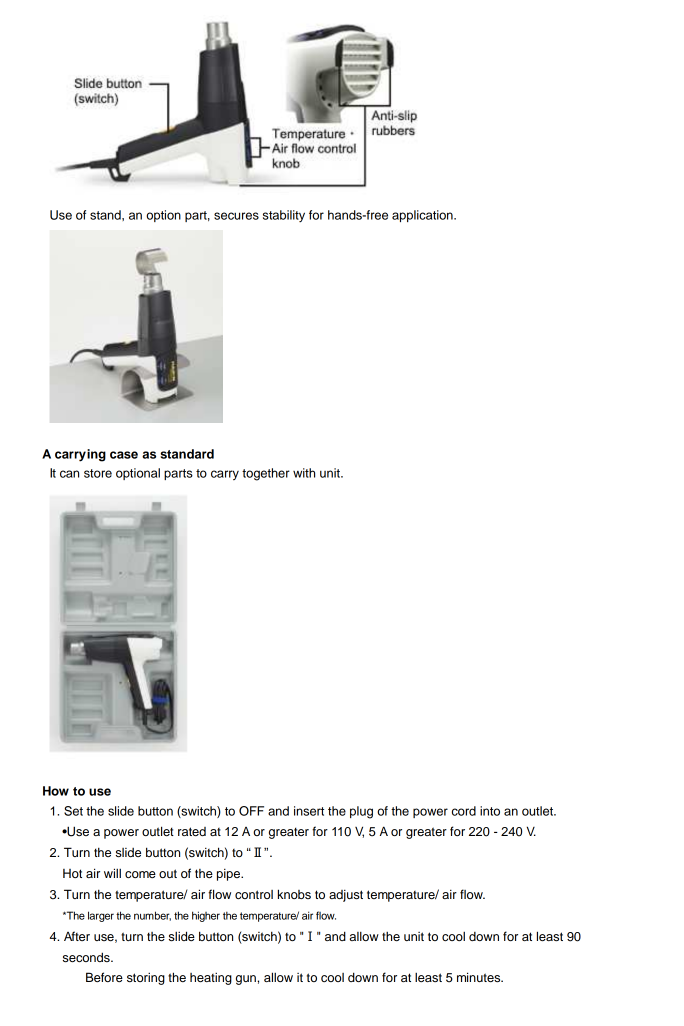 The image size is (684, 1026). I want to click on secures, so click(236, 216).
